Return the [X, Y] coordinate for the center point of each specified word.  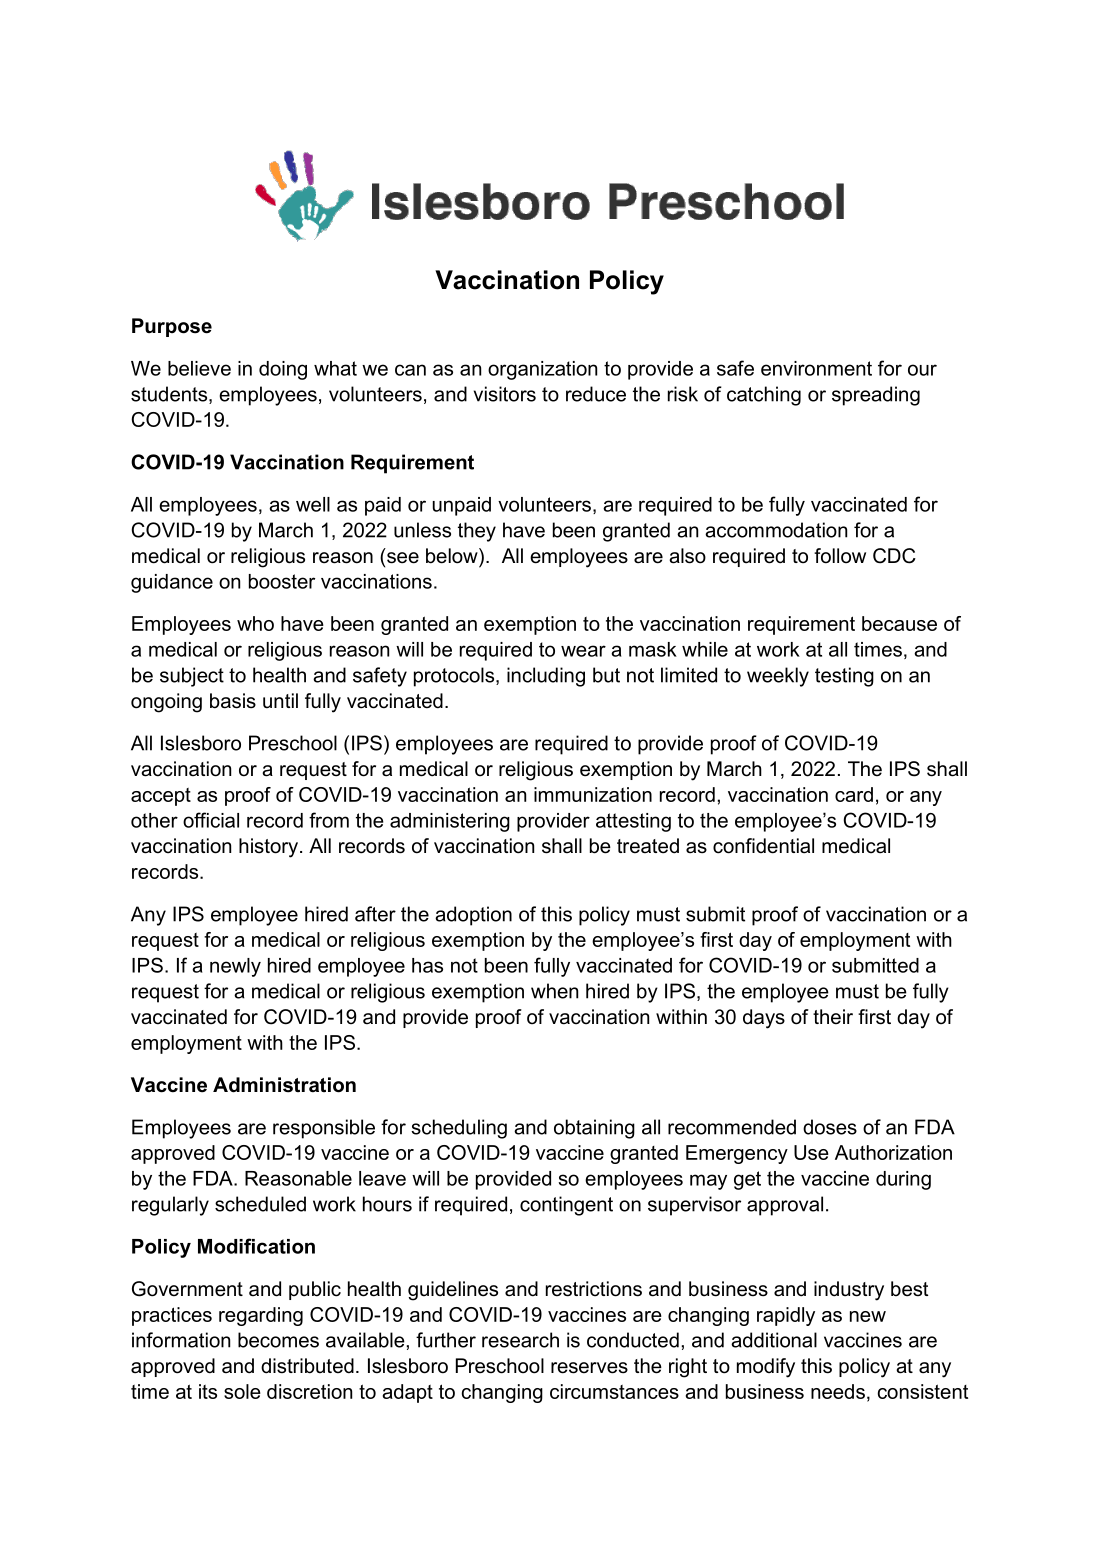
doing [283, 370]
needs [838, 1391]
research [520, 1340]
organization [542, 370]
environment [816, 368]
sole [242, 1391]
